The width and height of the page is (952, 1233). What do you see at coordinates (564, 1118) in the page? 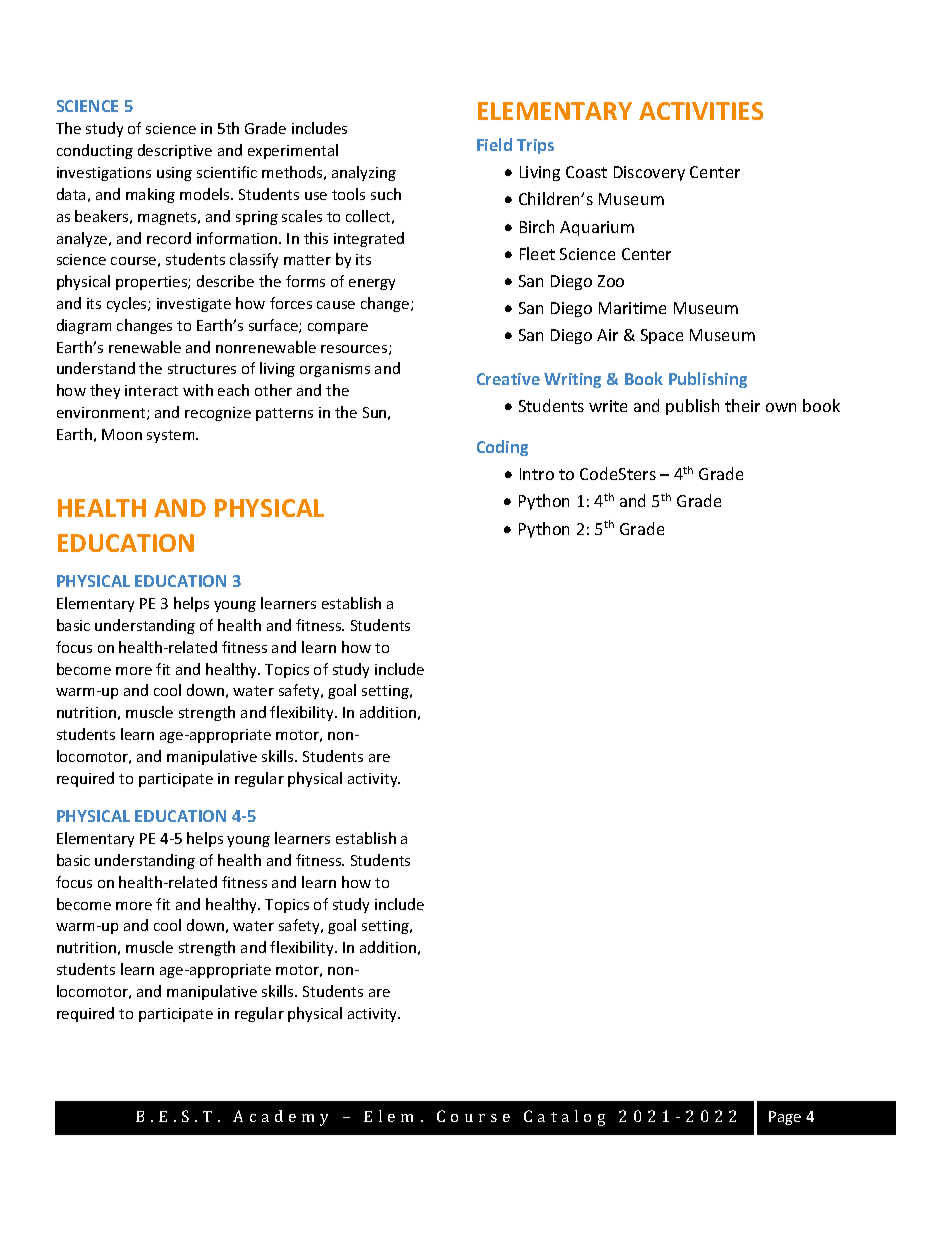
I see `Catalog` at bounding box center [564, 1118].
